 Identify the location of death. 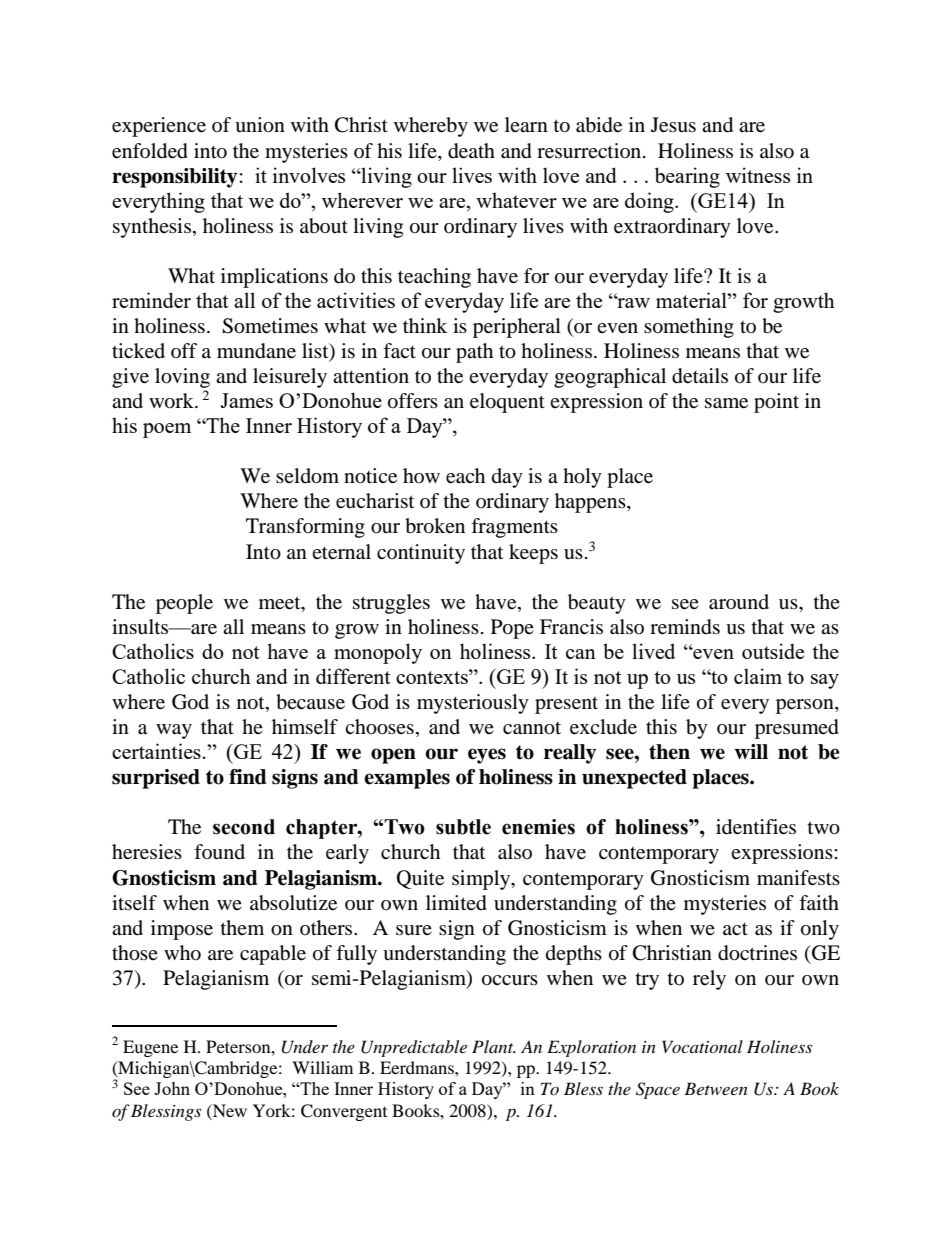
(471, 151).
